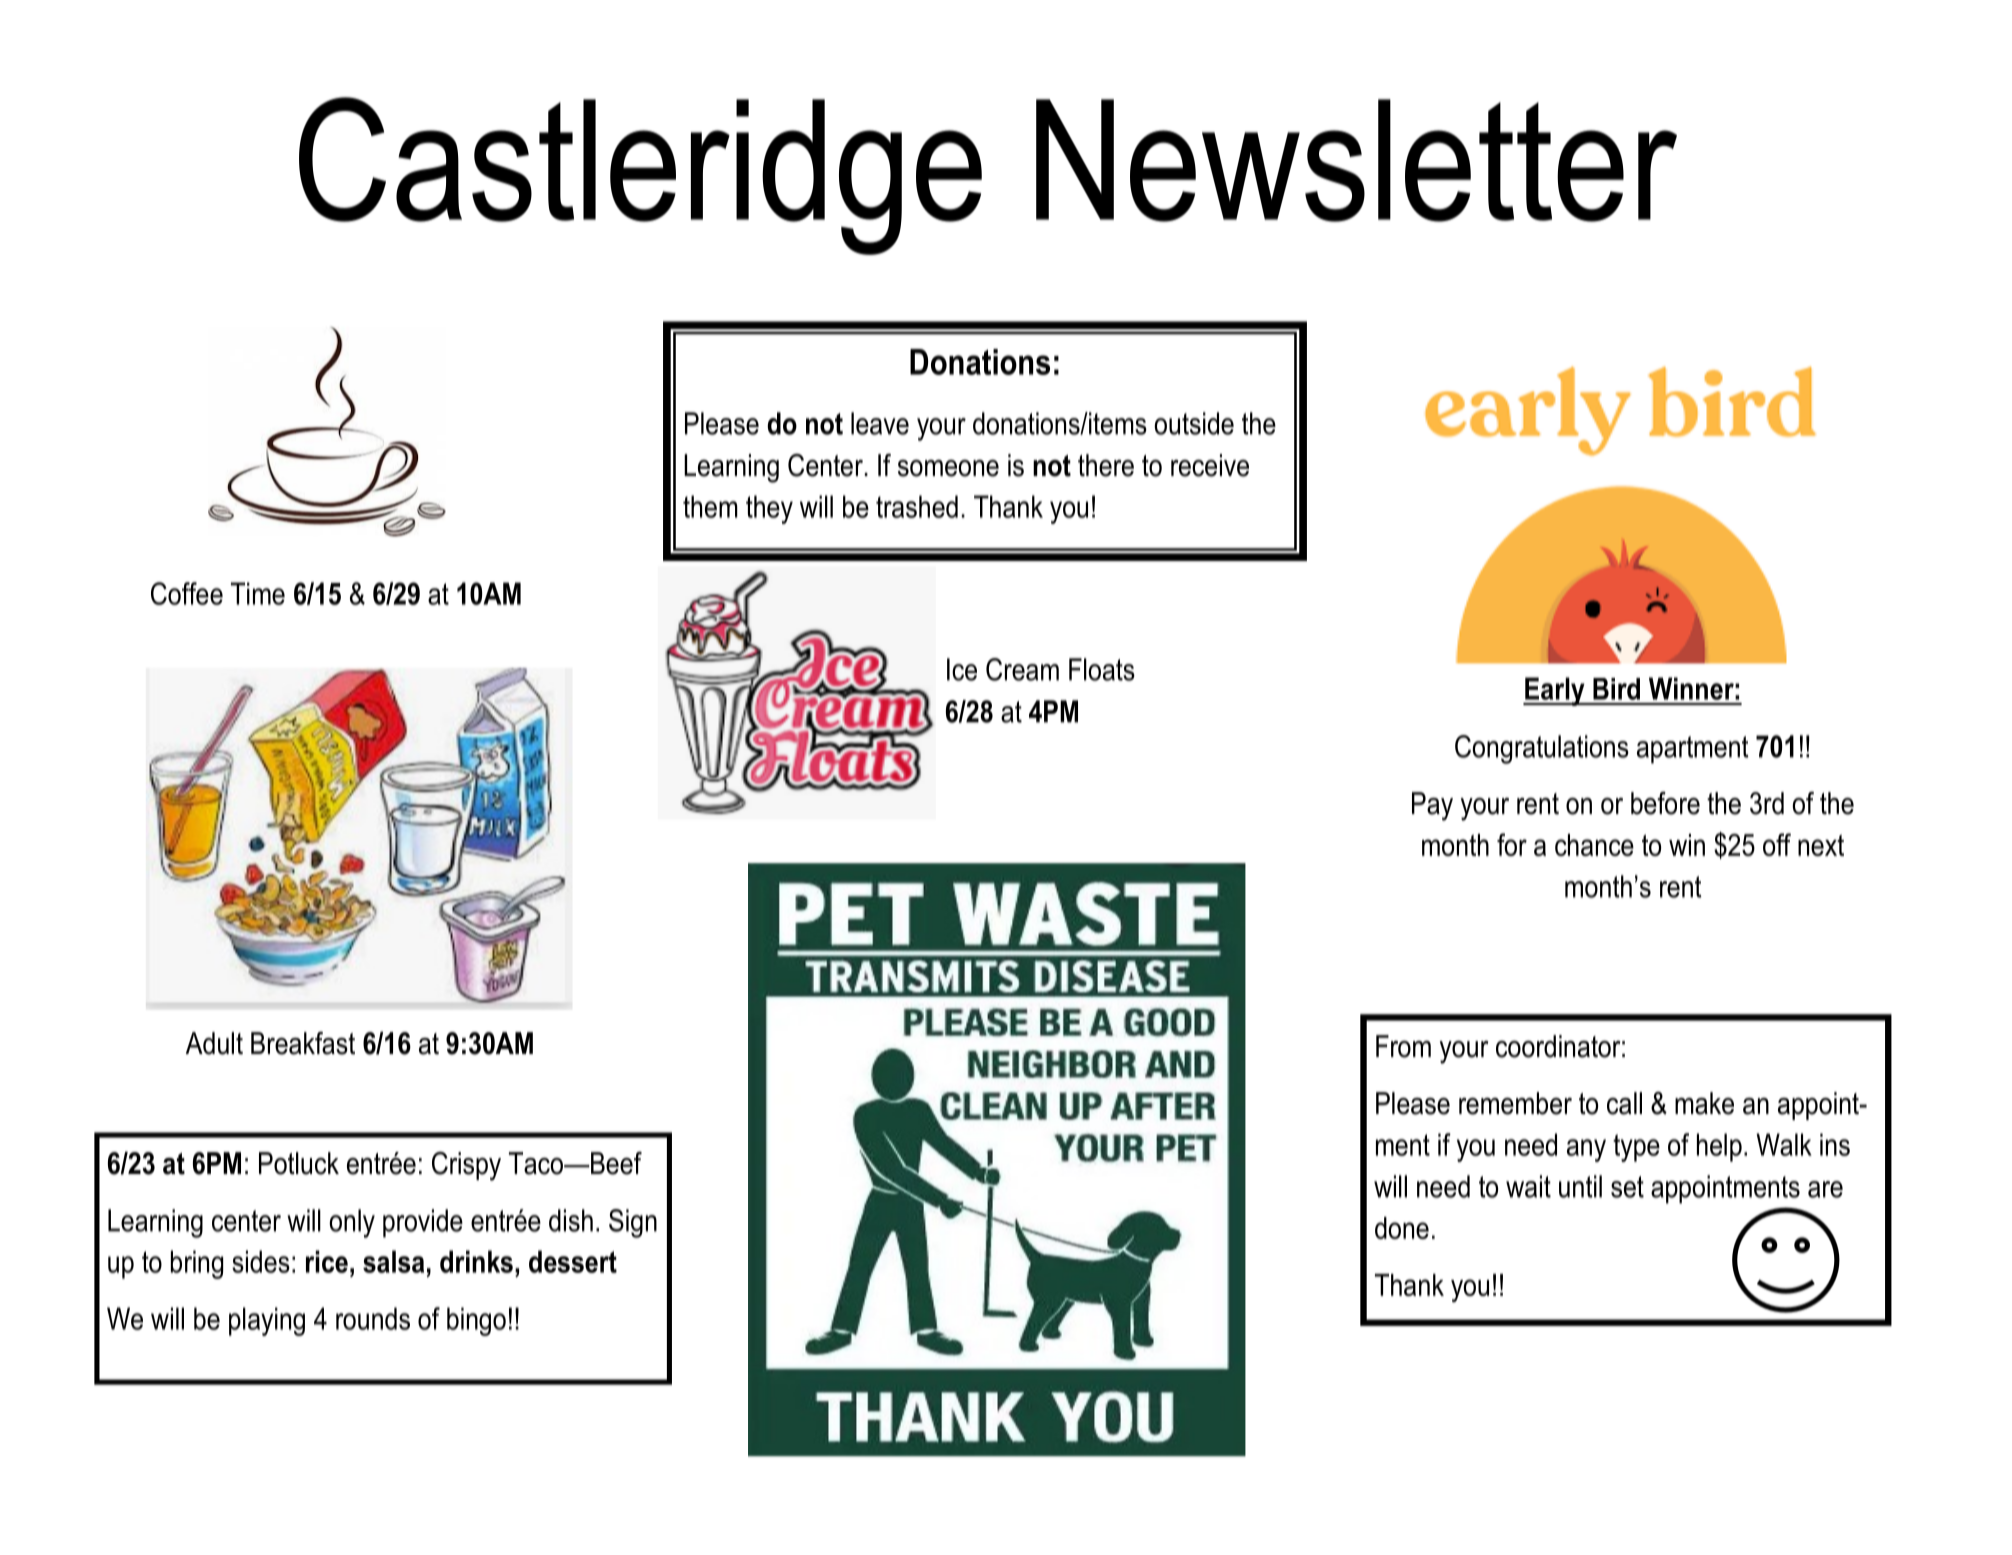 This screenshot has height=1555, width=2012. What do you see at coordinates (880, 423) in the screenshot?
I see `leave` at bounding box center [880, 423].
